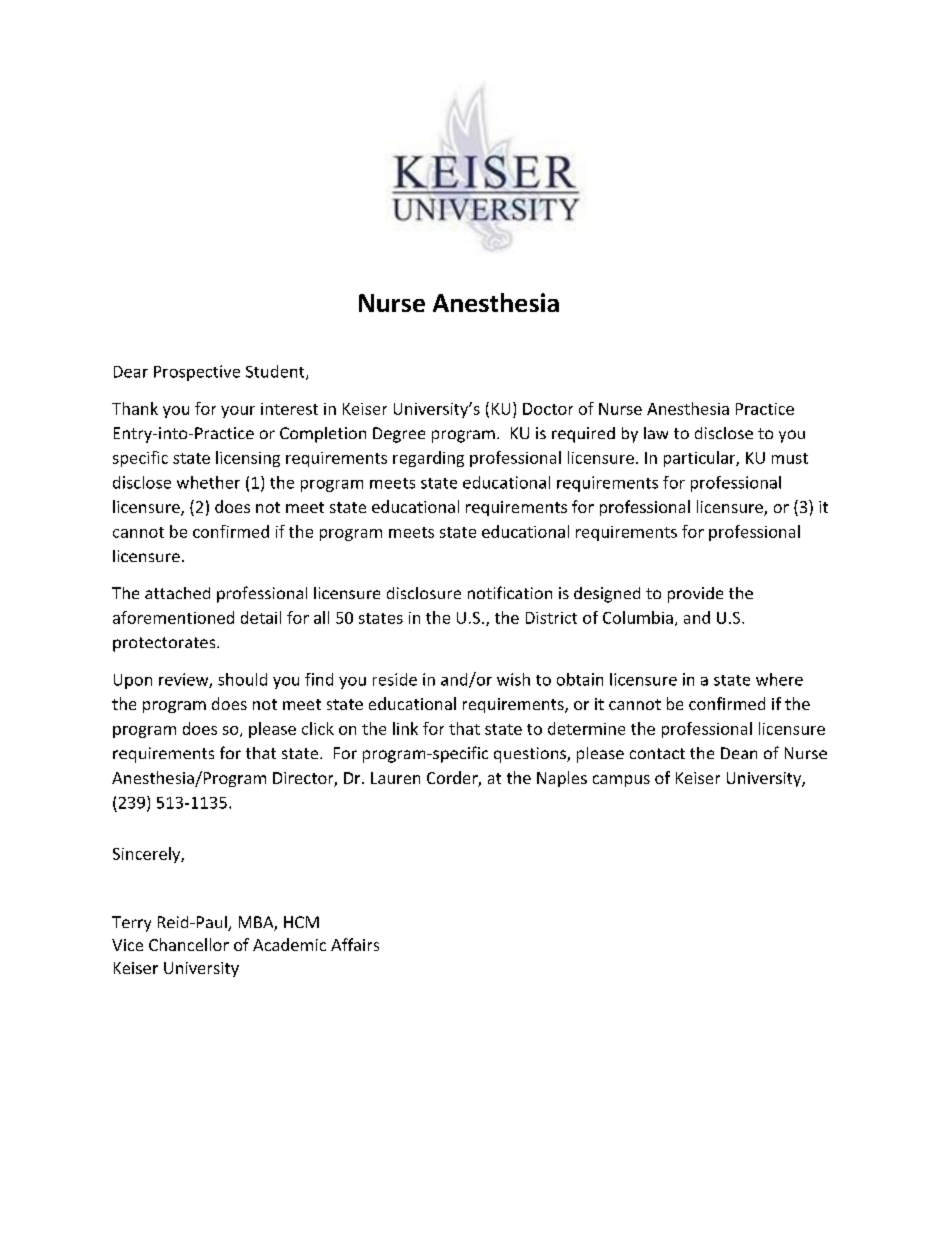 This screenshot has height=1233, width=952. What do you see at coordinates (656, 433) in the screenshot?
I see `law` at bounding box center [656, 433].
